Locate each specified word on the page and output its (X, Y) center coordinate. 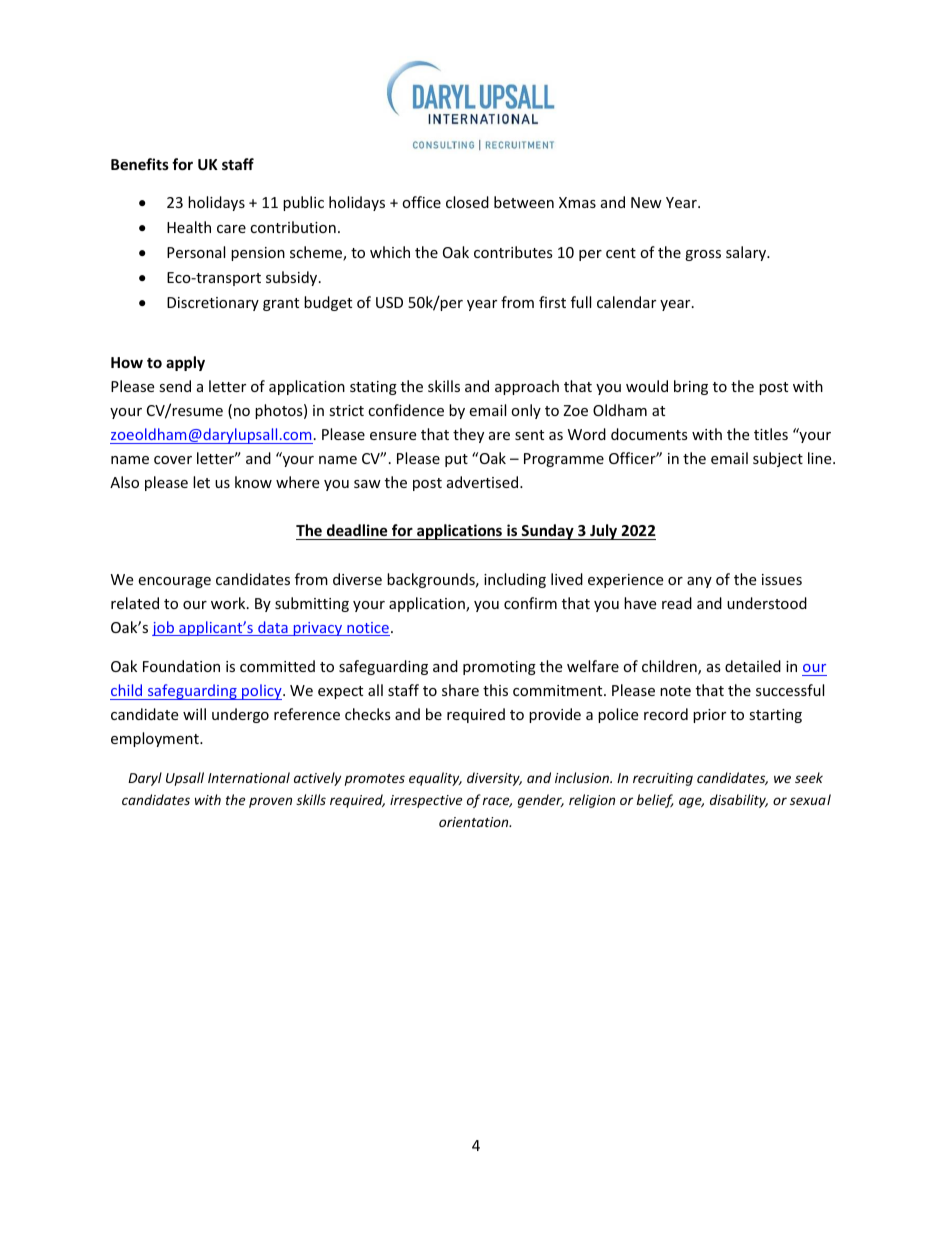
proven (270, 802)
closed (467, 202)
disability (739, 801)
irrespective (426, 801)
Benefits (140, 164)
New (646, 202)
